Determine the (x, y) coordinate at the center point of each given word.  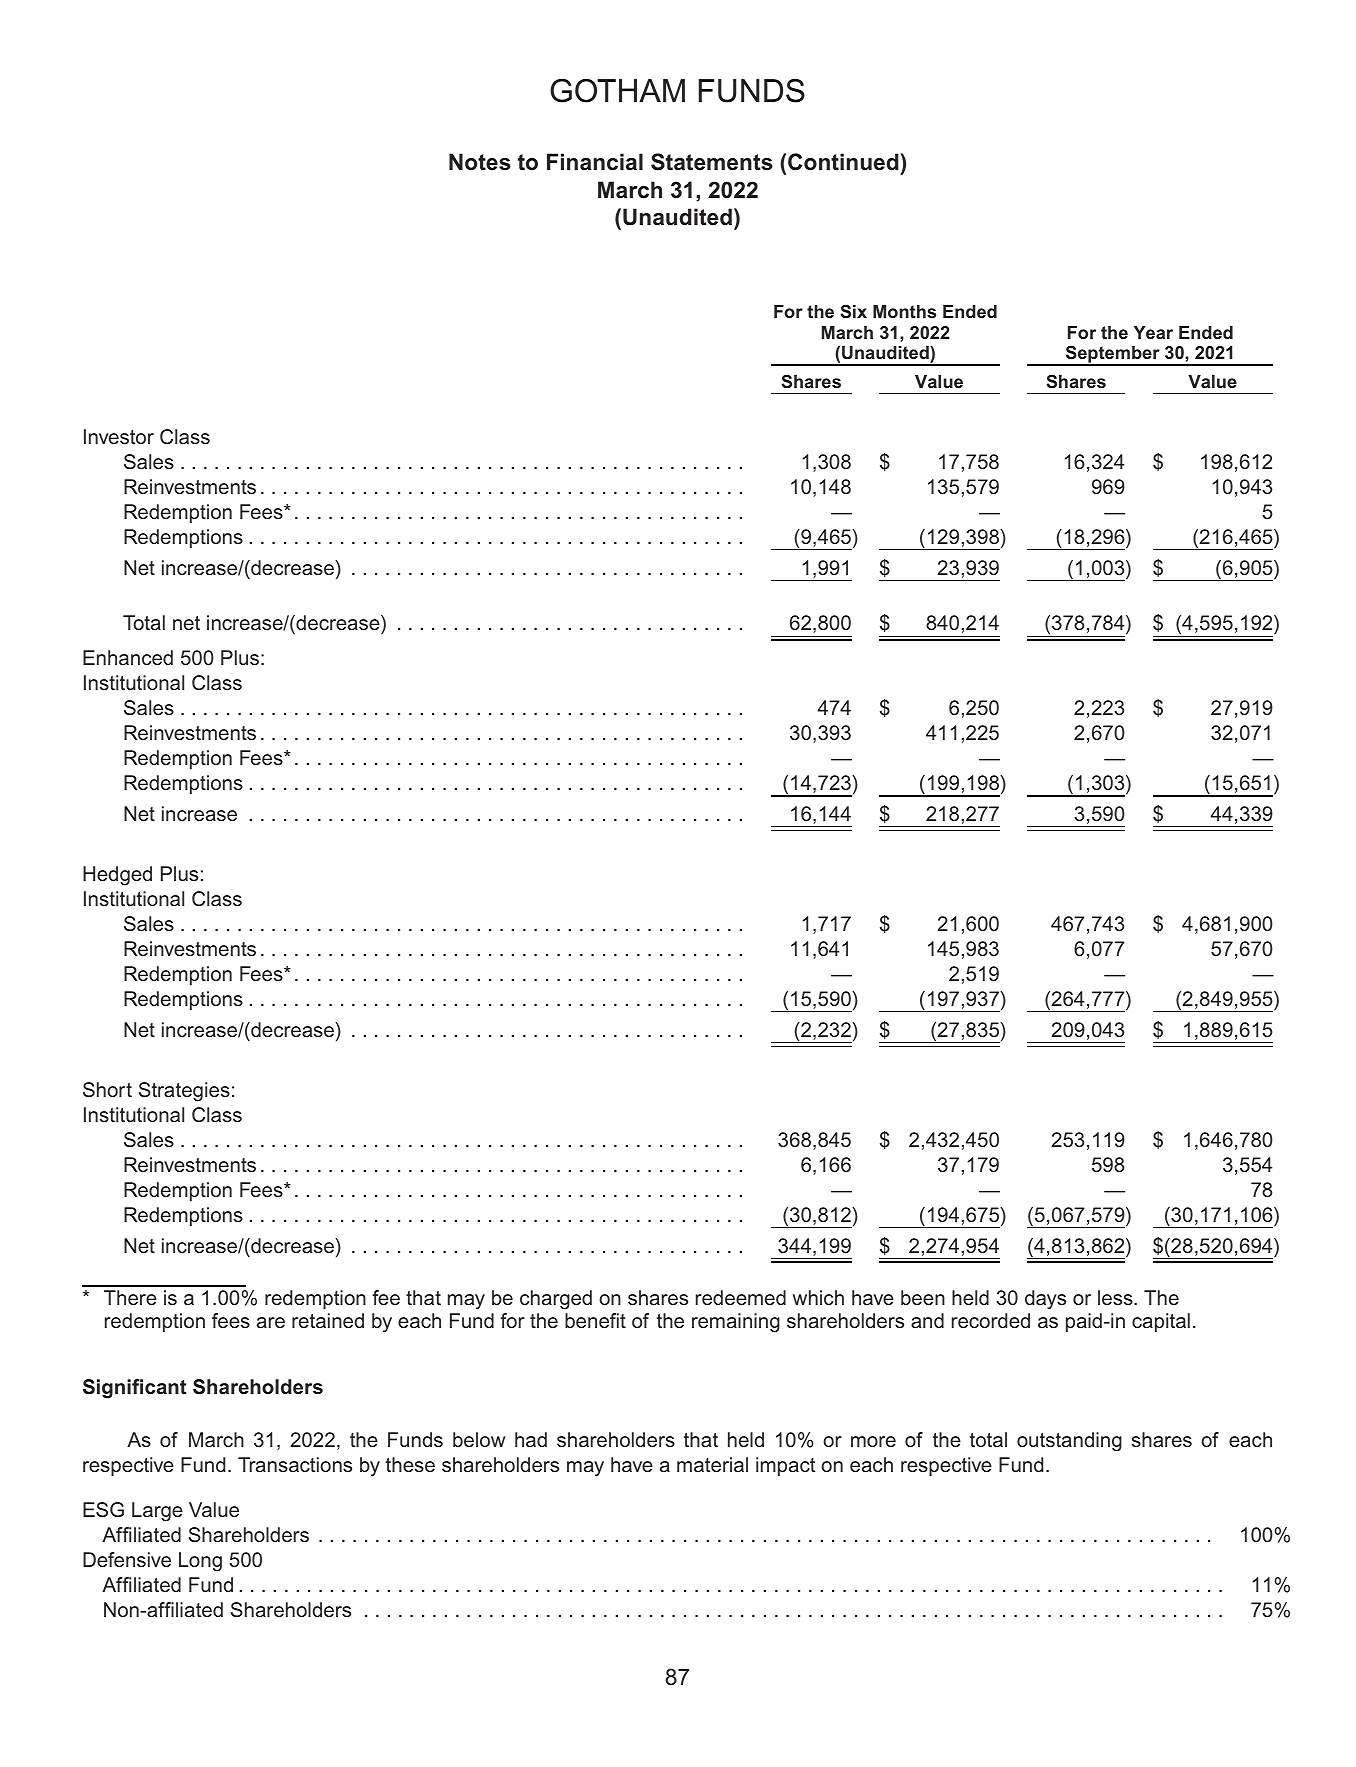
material (712, 1464)
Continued (843, 162)
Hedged (117, 876)
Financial (595, 162)
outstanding (1069, 1442)
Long (200, 1562)
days (1045, 1300)
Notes (480, 162)
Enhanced (128, 657)
